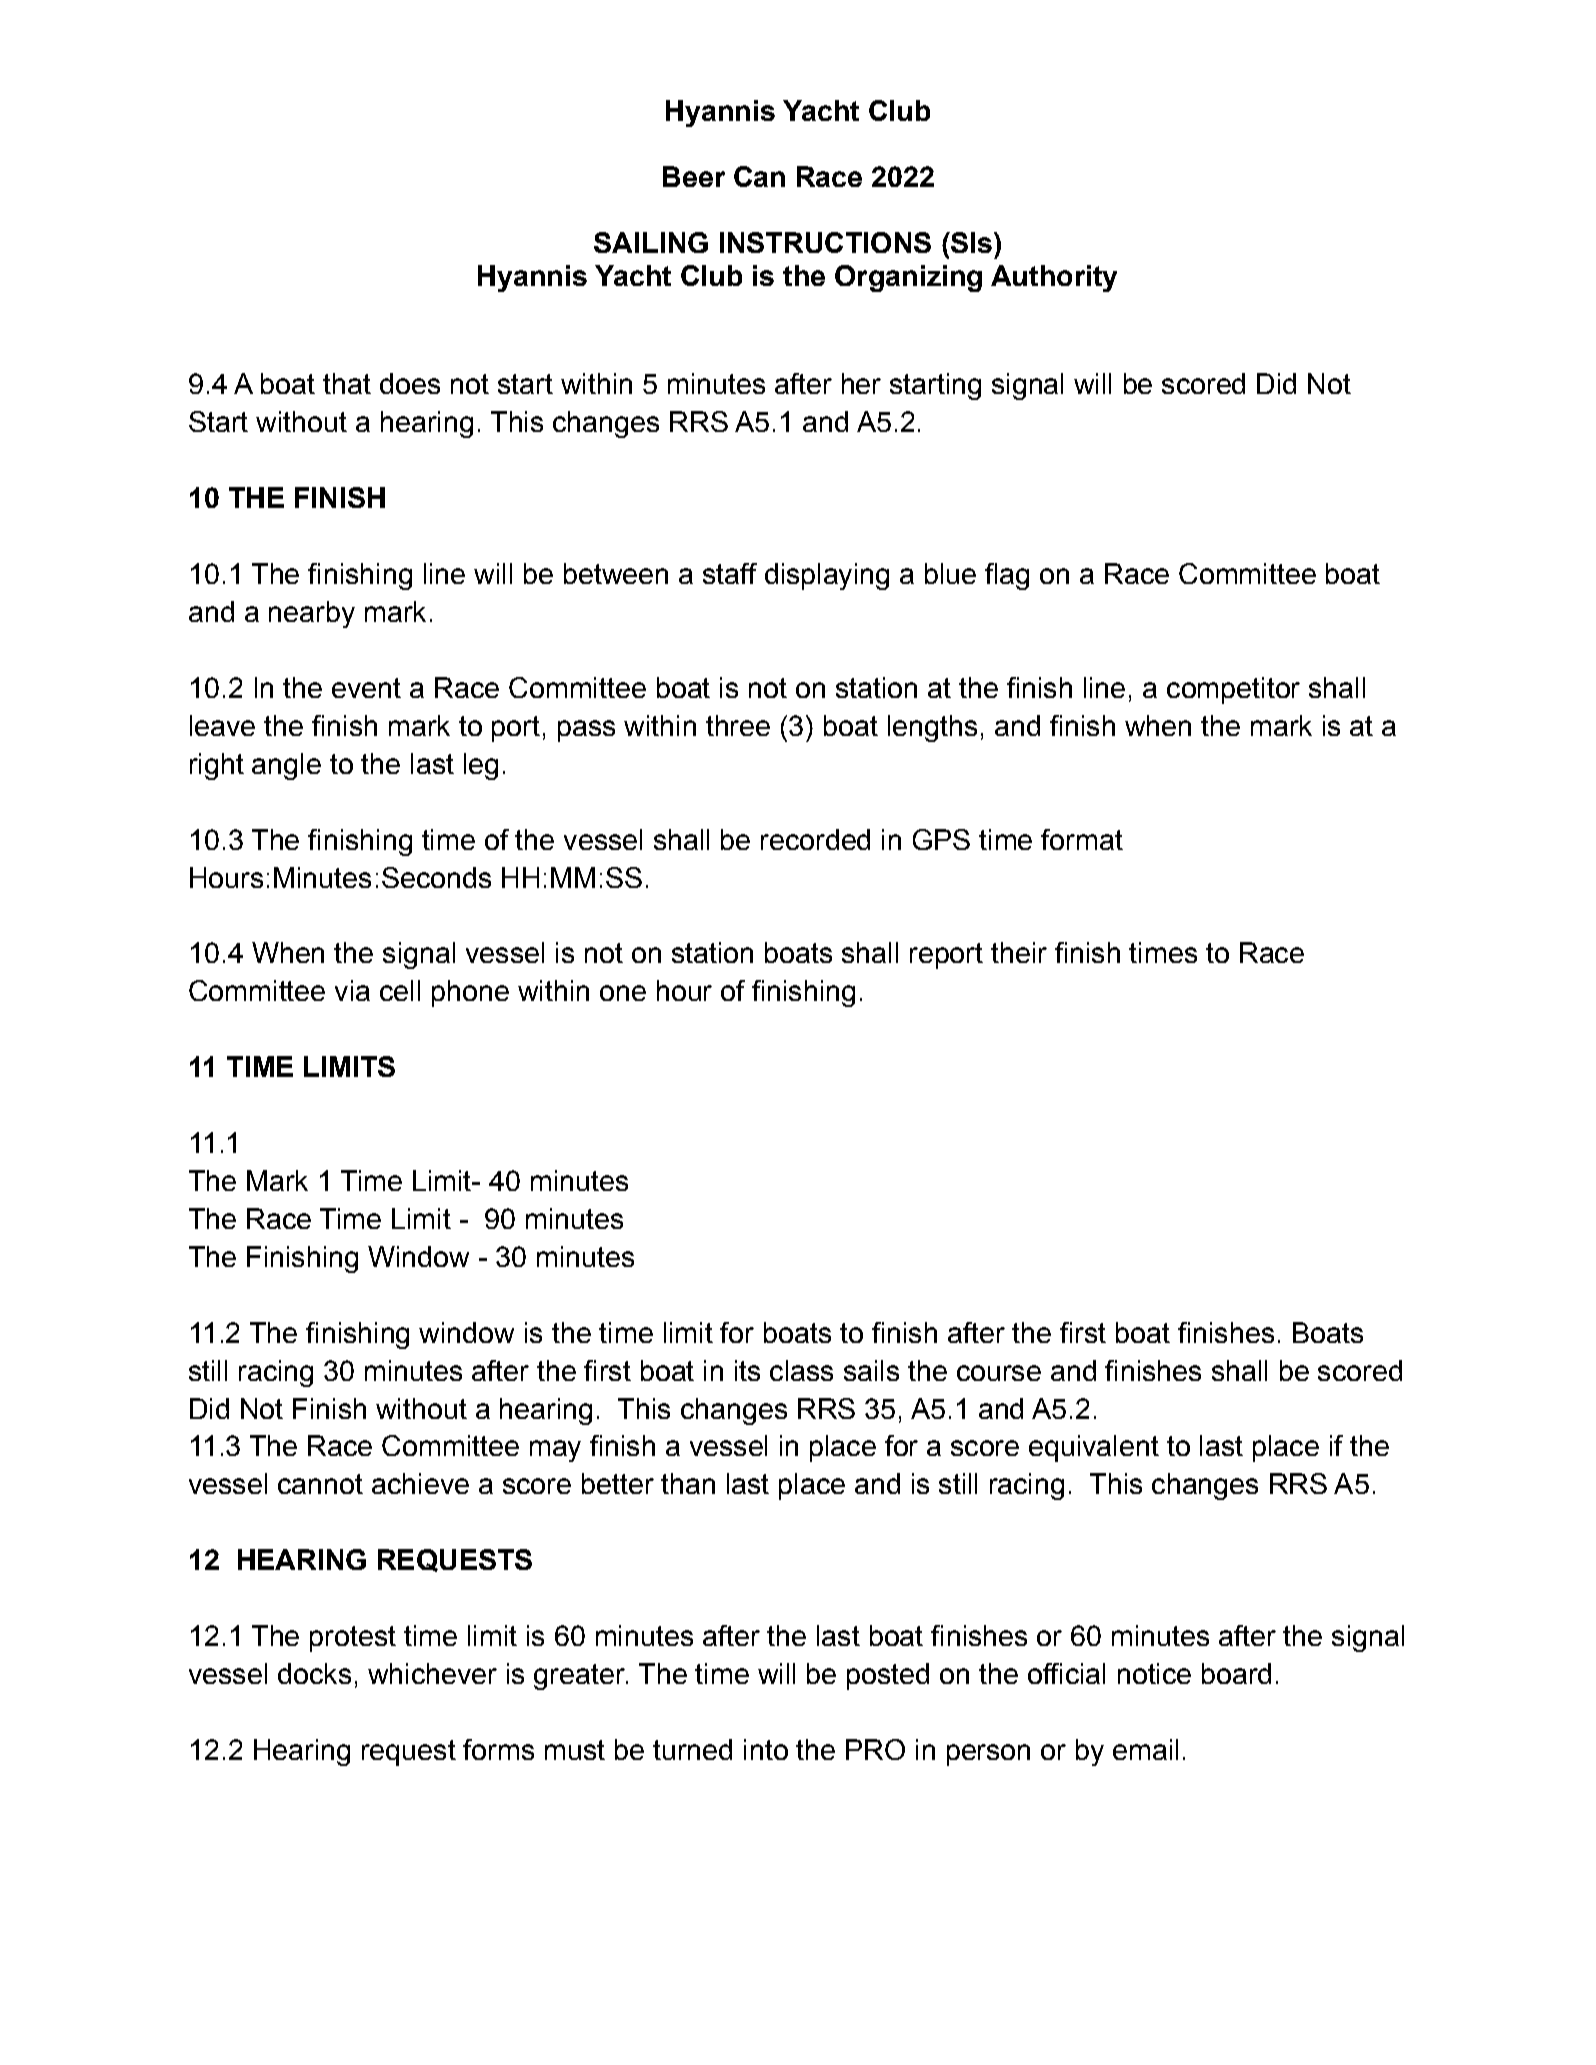 This document has height=2065, width=1596. I want to click on that, so click(347, 383).
